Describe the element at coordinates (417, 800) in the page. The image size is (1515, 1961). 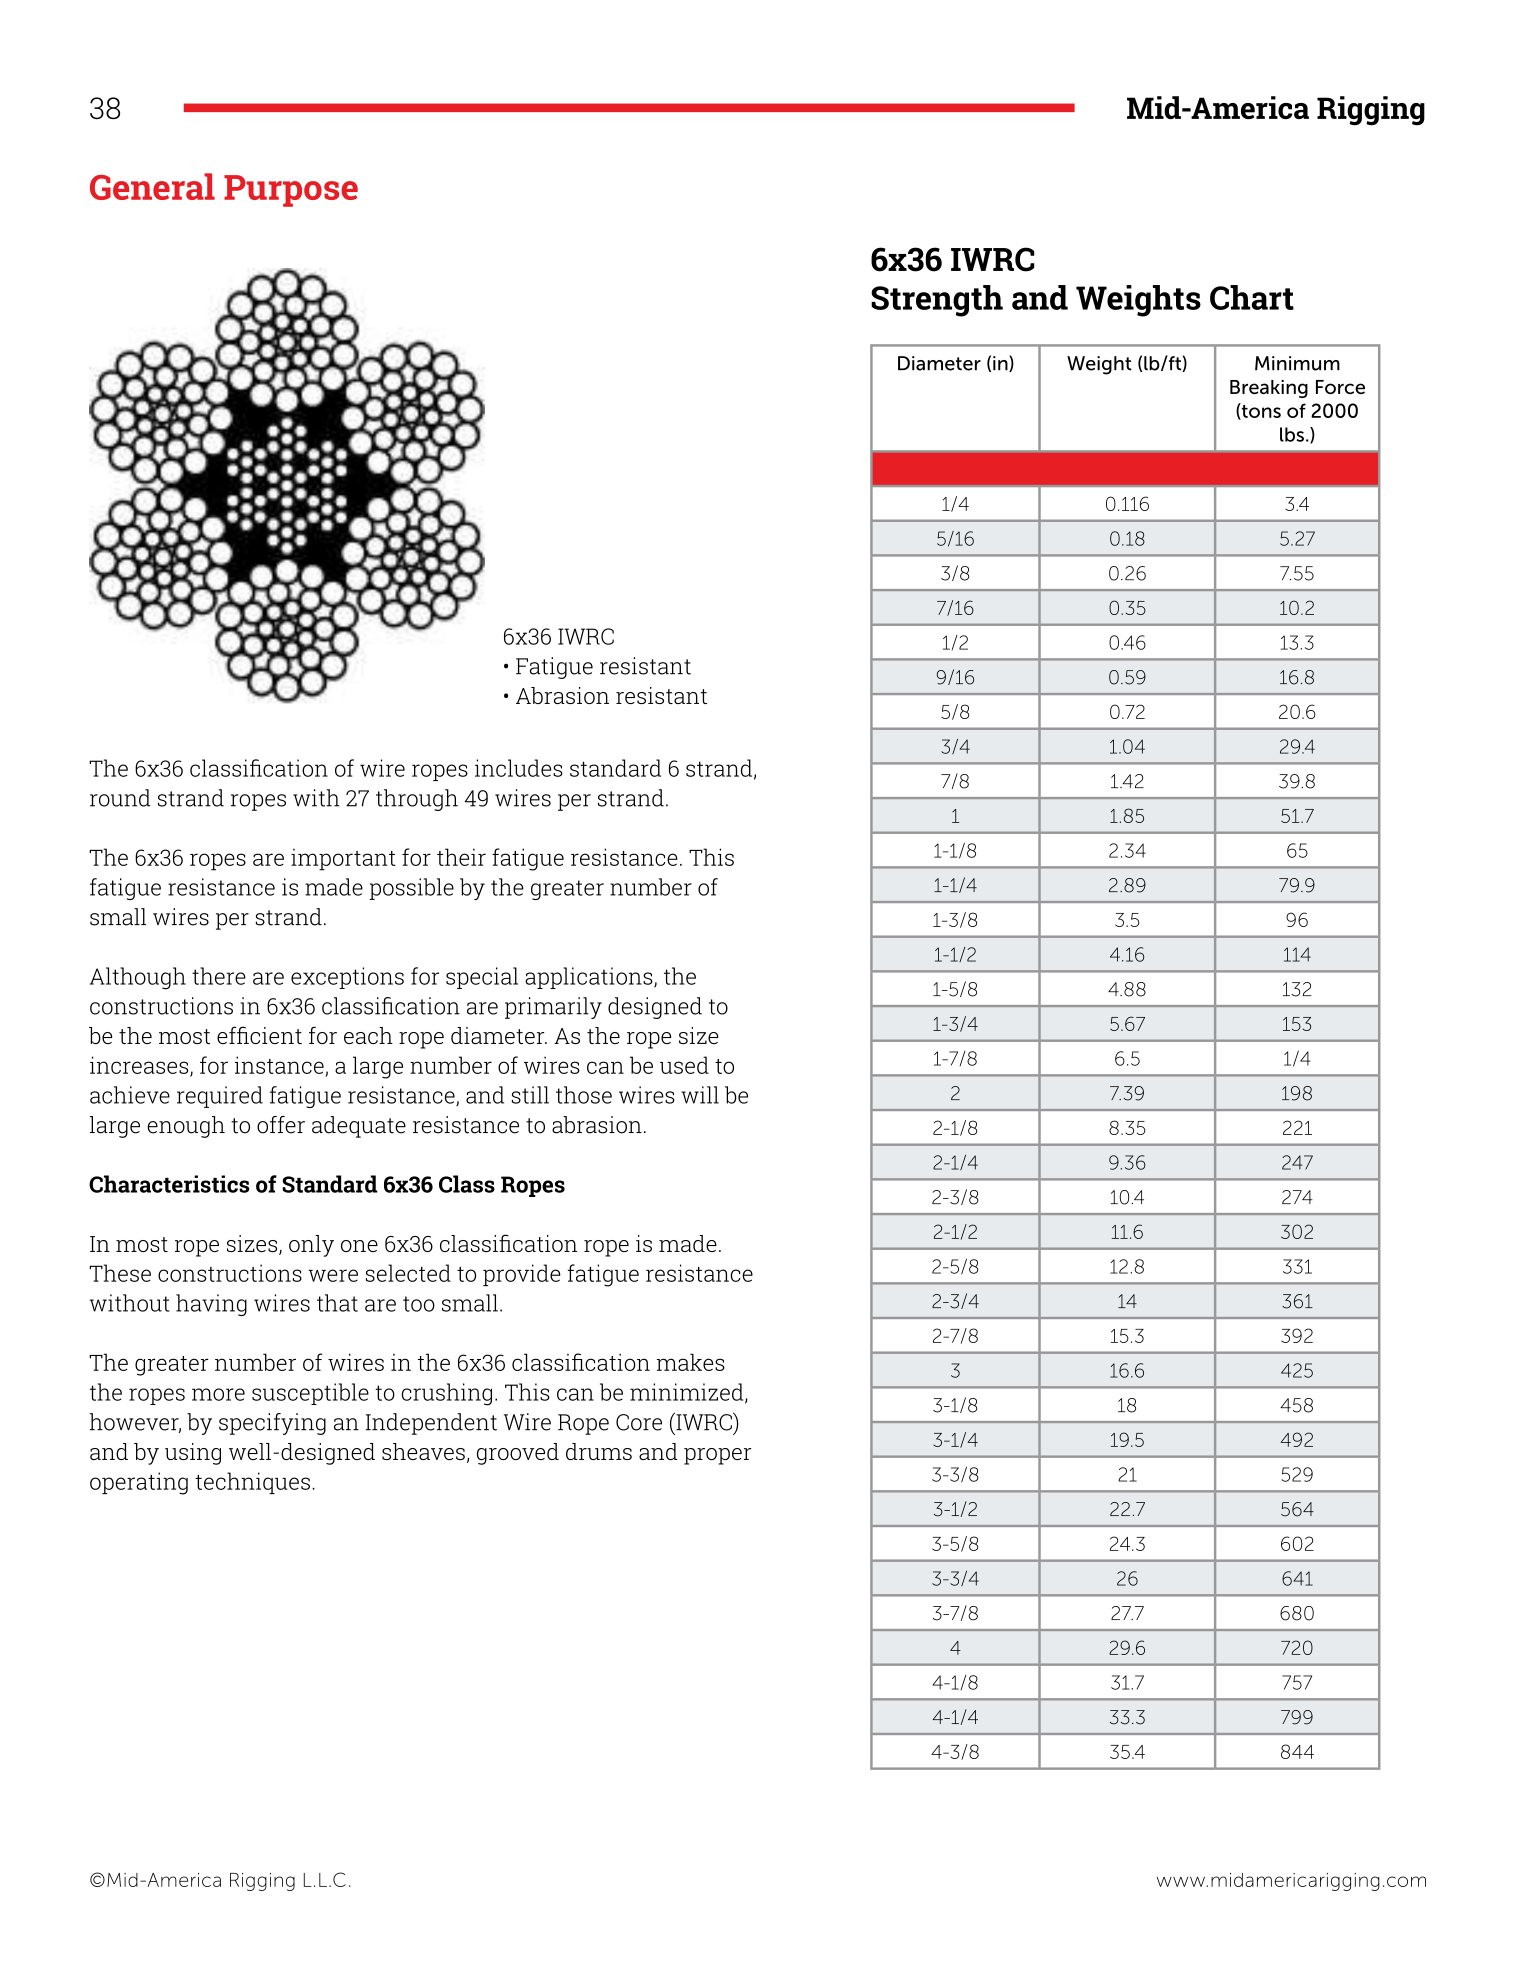
I see `through` at that location.
